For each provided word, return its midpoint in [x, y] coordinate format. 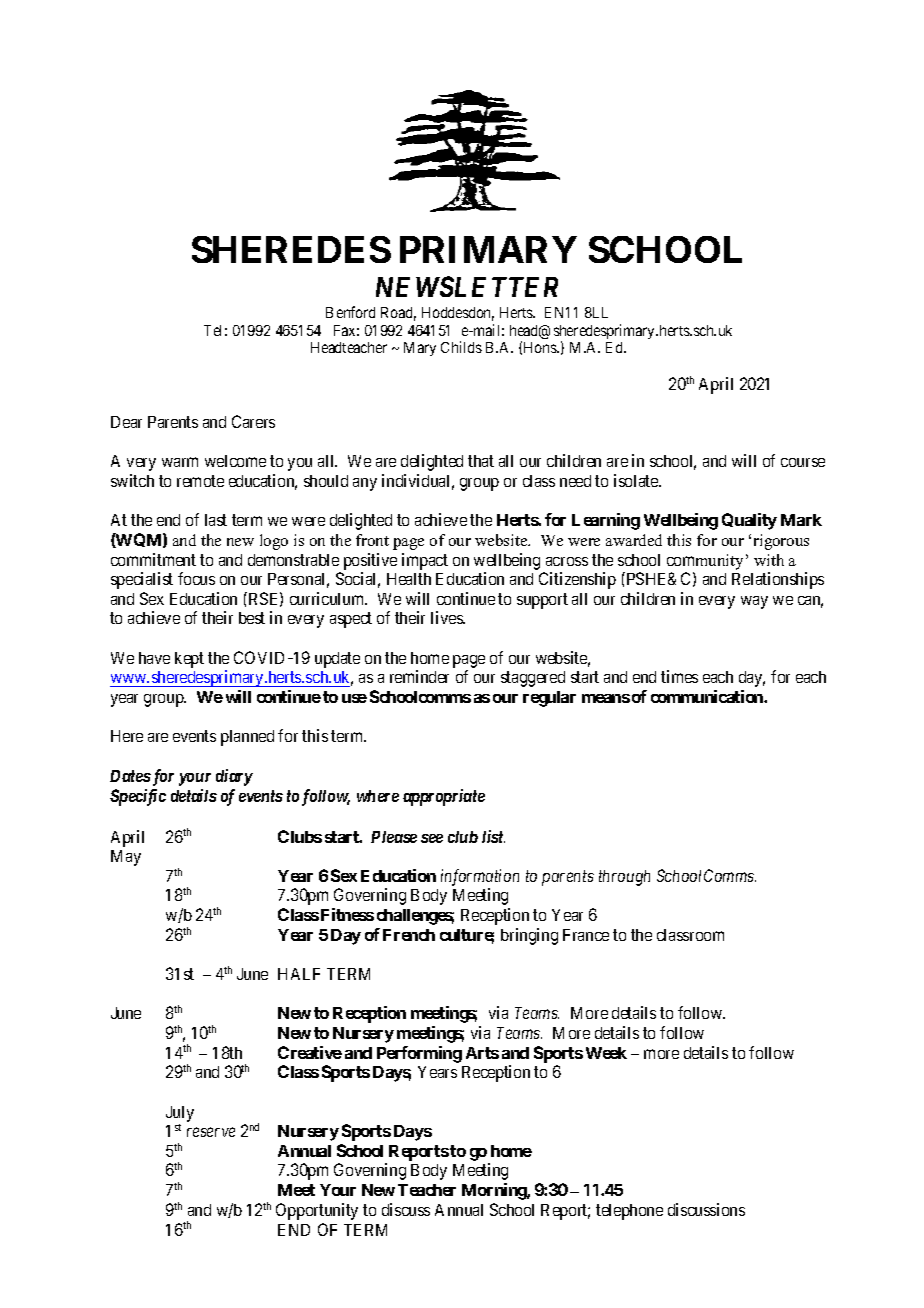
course [803, 462]
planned [247, 738]
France [586, 935]
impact [425, 561]
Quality [749, 521]
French [409, 935]
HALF [299, 974]
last [216, 520]
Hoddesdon [458, 314]
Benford [350, 312]
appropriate [444, 797]
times [679, 676]
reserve [211, 1132]
